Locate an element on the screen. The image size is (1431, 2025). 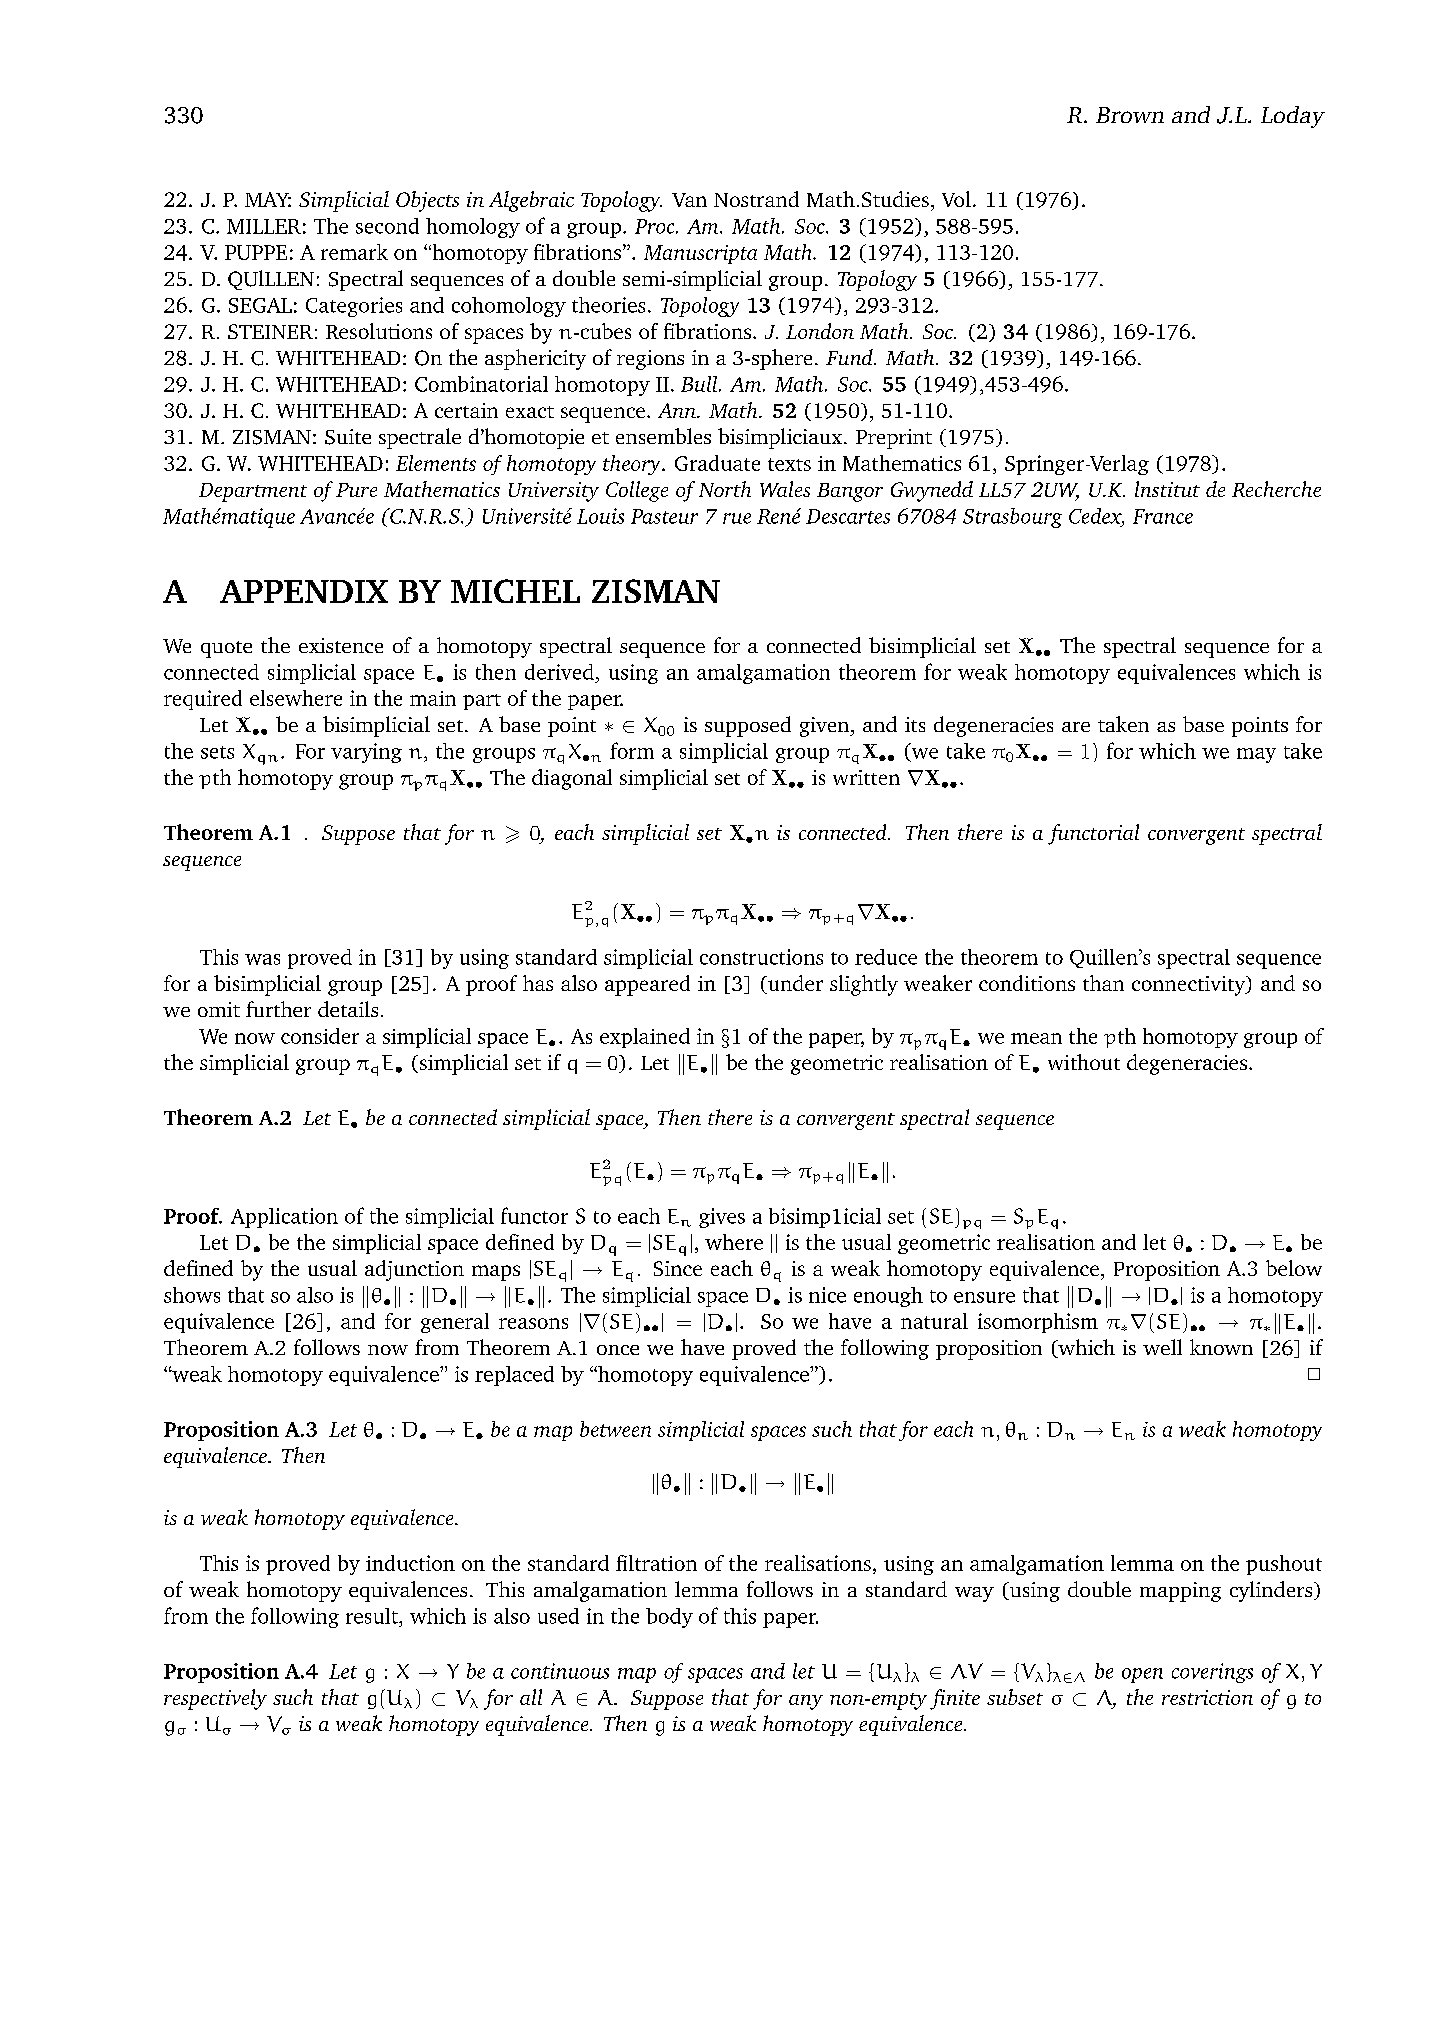
Nostrand is located at coordinates (756, 199).
